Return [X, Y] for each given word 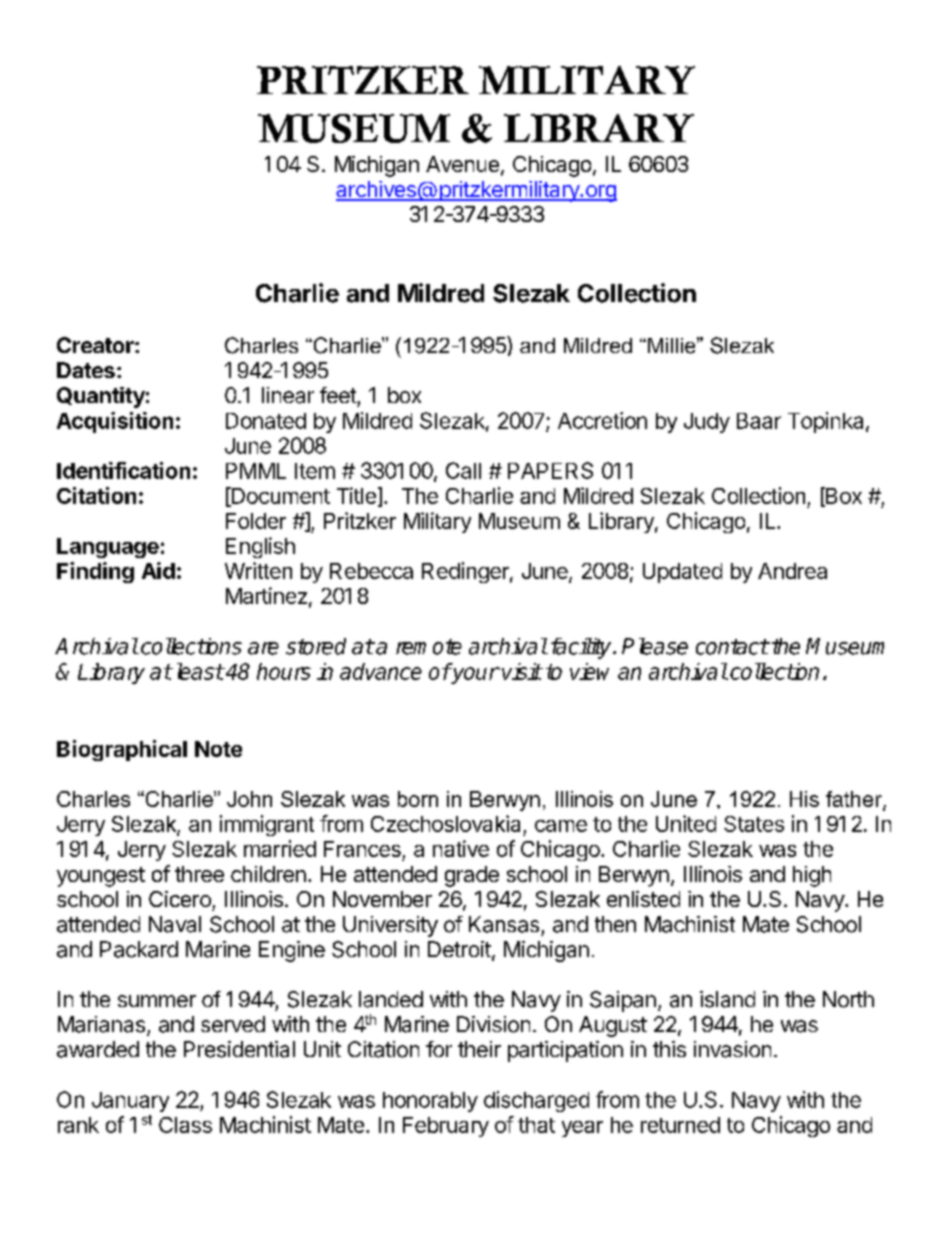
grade [472, 876]
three [199, 874]
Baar [759, 421]
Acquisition [115, 422]
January [130, 1102]
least [200, 671]
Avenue [462, 164]
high [812, 876]
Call [463, 470]
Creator [96, 345]
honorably [430, 1102]
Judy [707, 423]
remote [429, 647]
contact [732, 647]
